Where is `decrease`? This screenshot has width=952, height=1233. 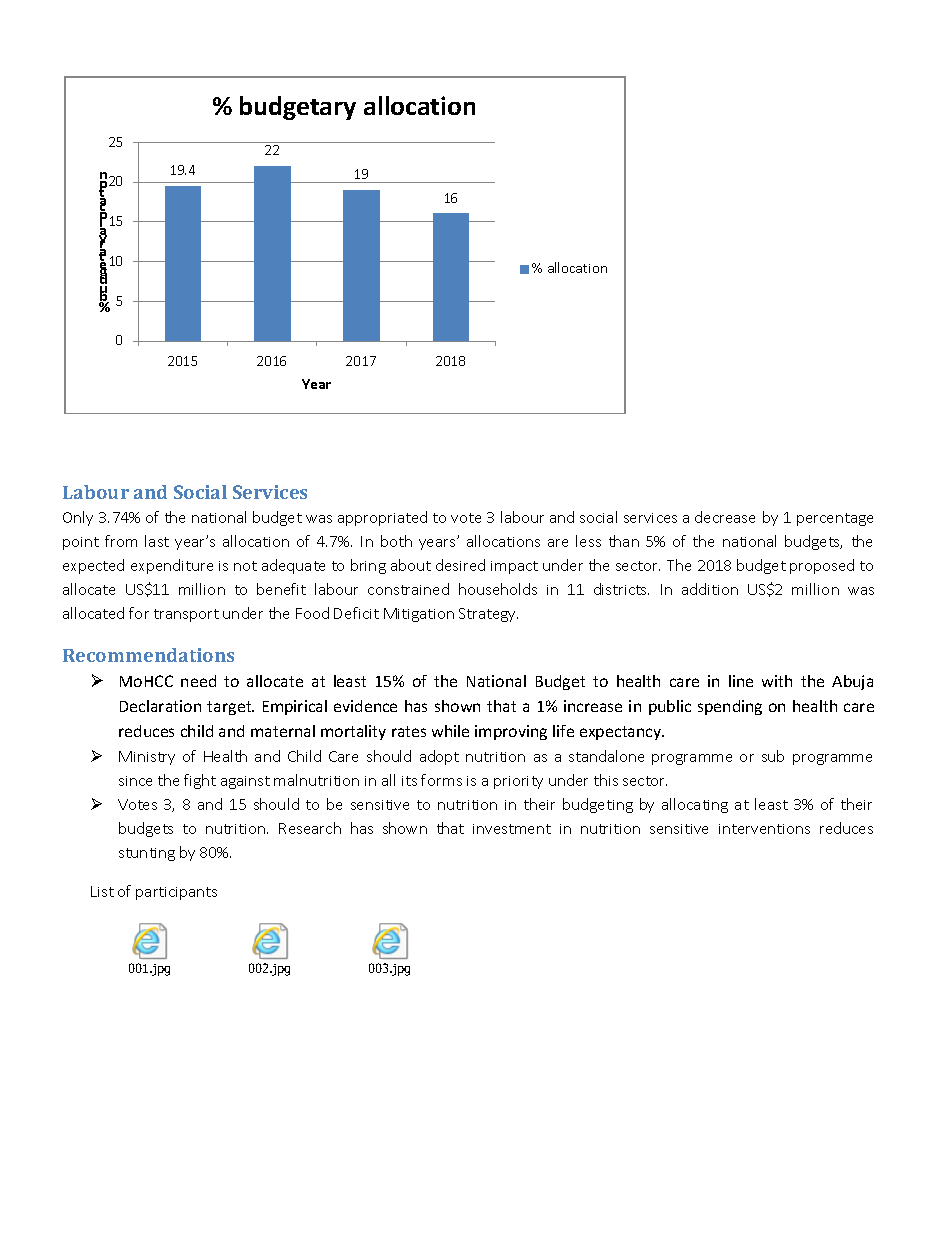 decrease is located at coordinates (725, 517).
